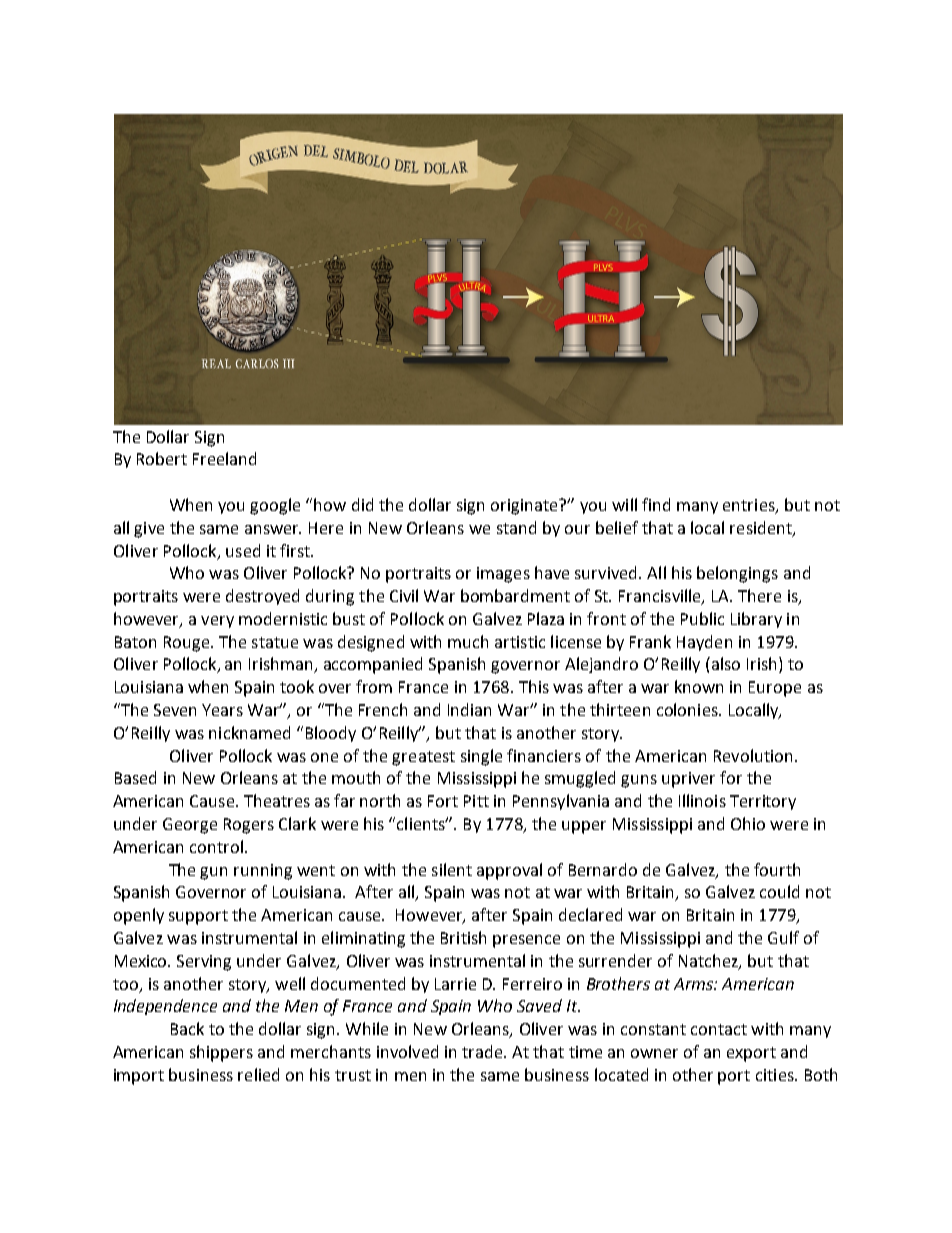 The image size is (952, 1233). I want to click on Years, so click(222, 710).
